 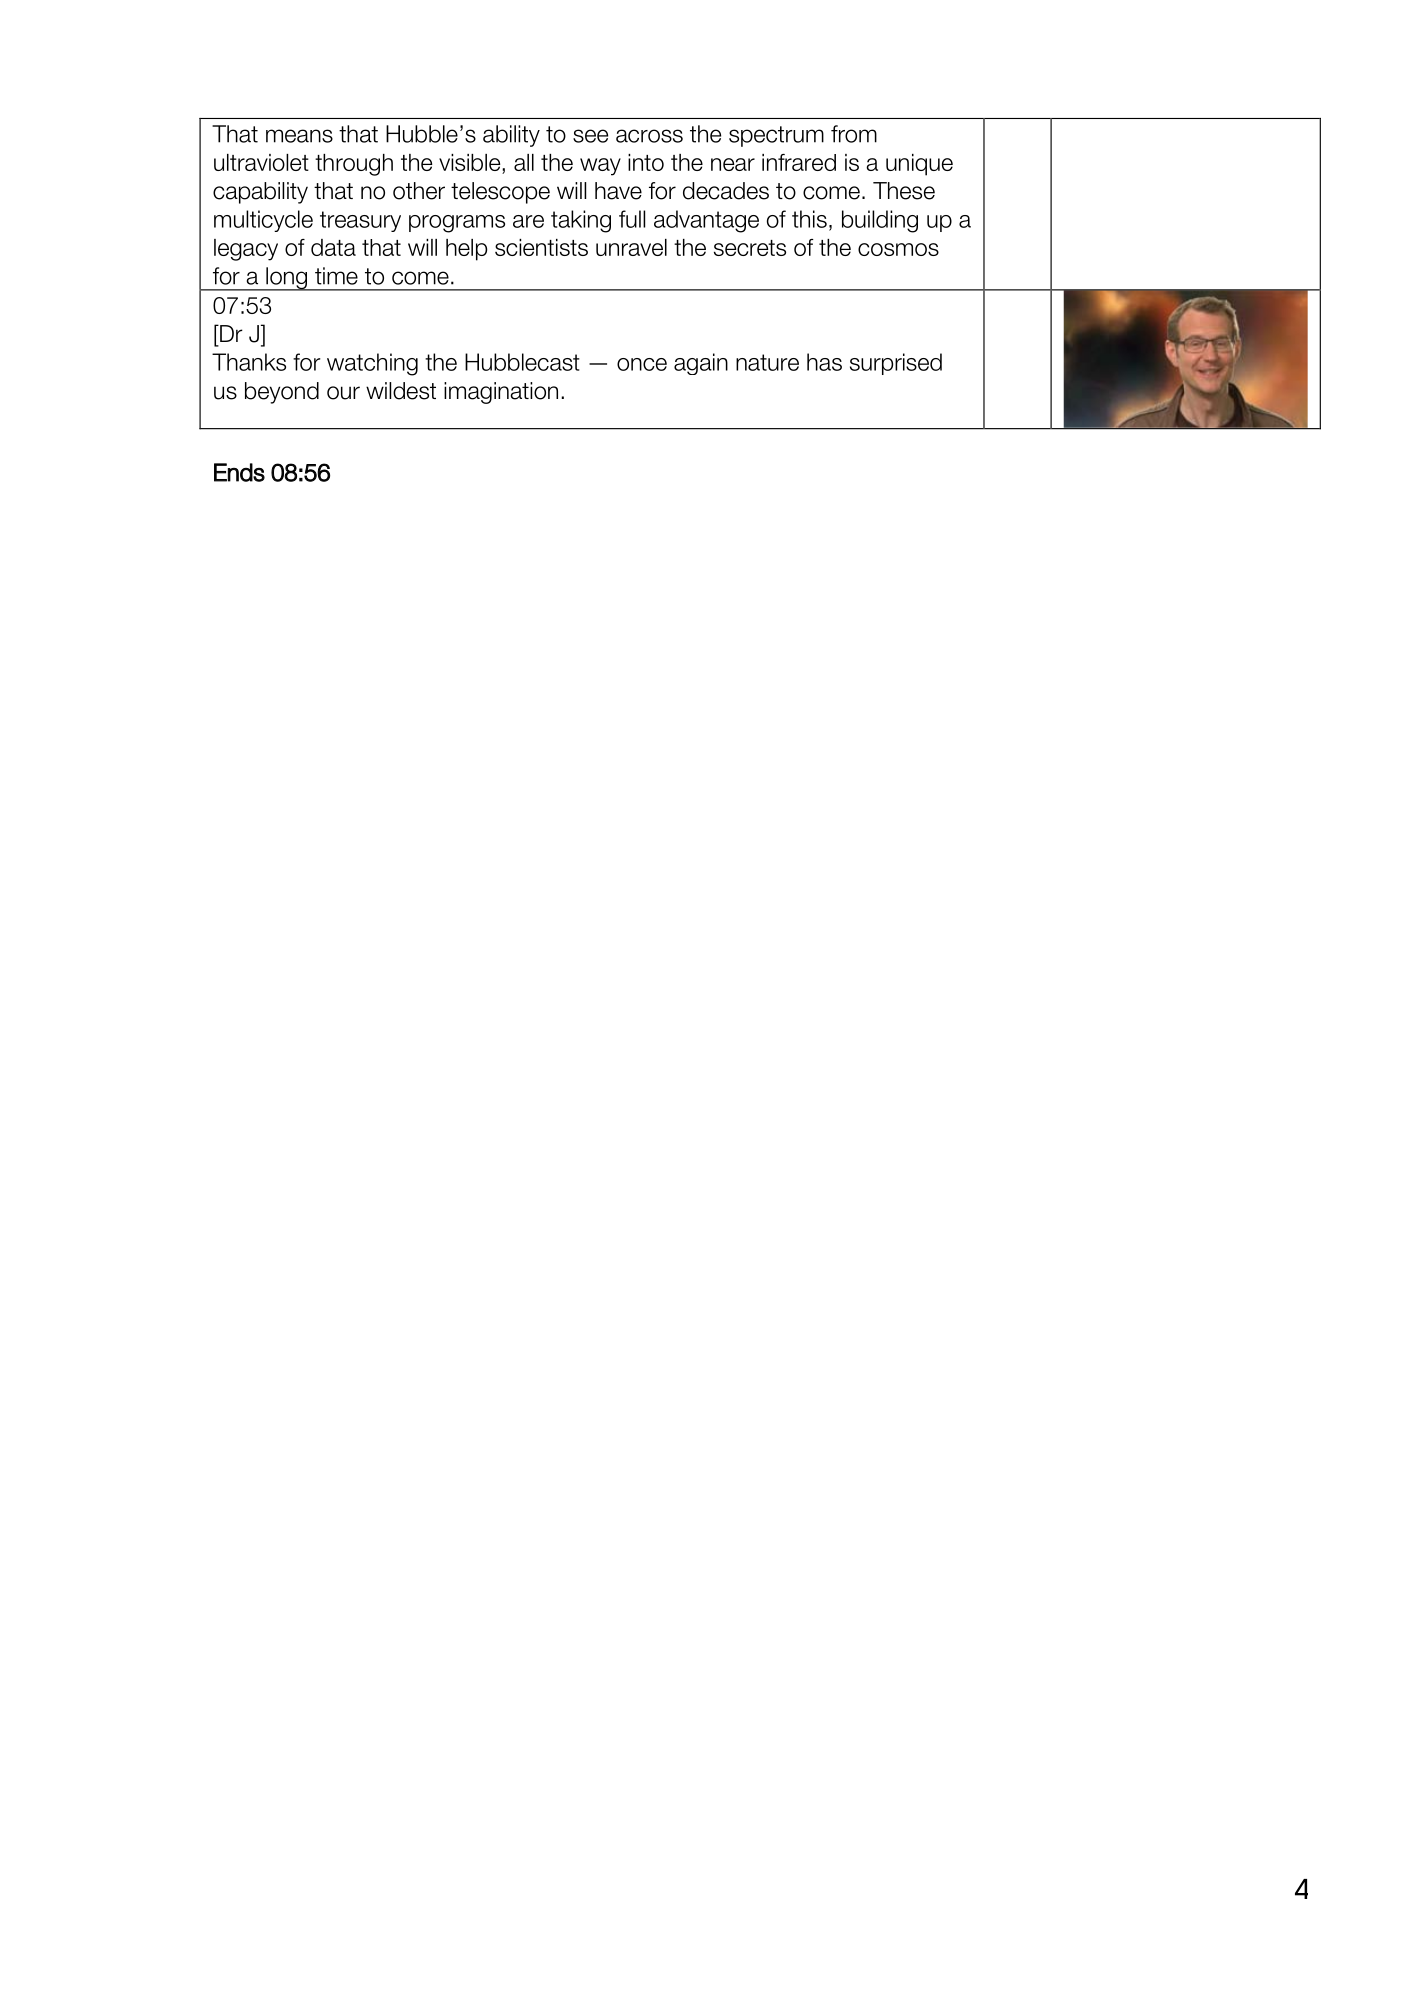 What do you see at coordinates (501, 393) in the screenshot?
I see `imagination` at bounding box center [501, 393].
